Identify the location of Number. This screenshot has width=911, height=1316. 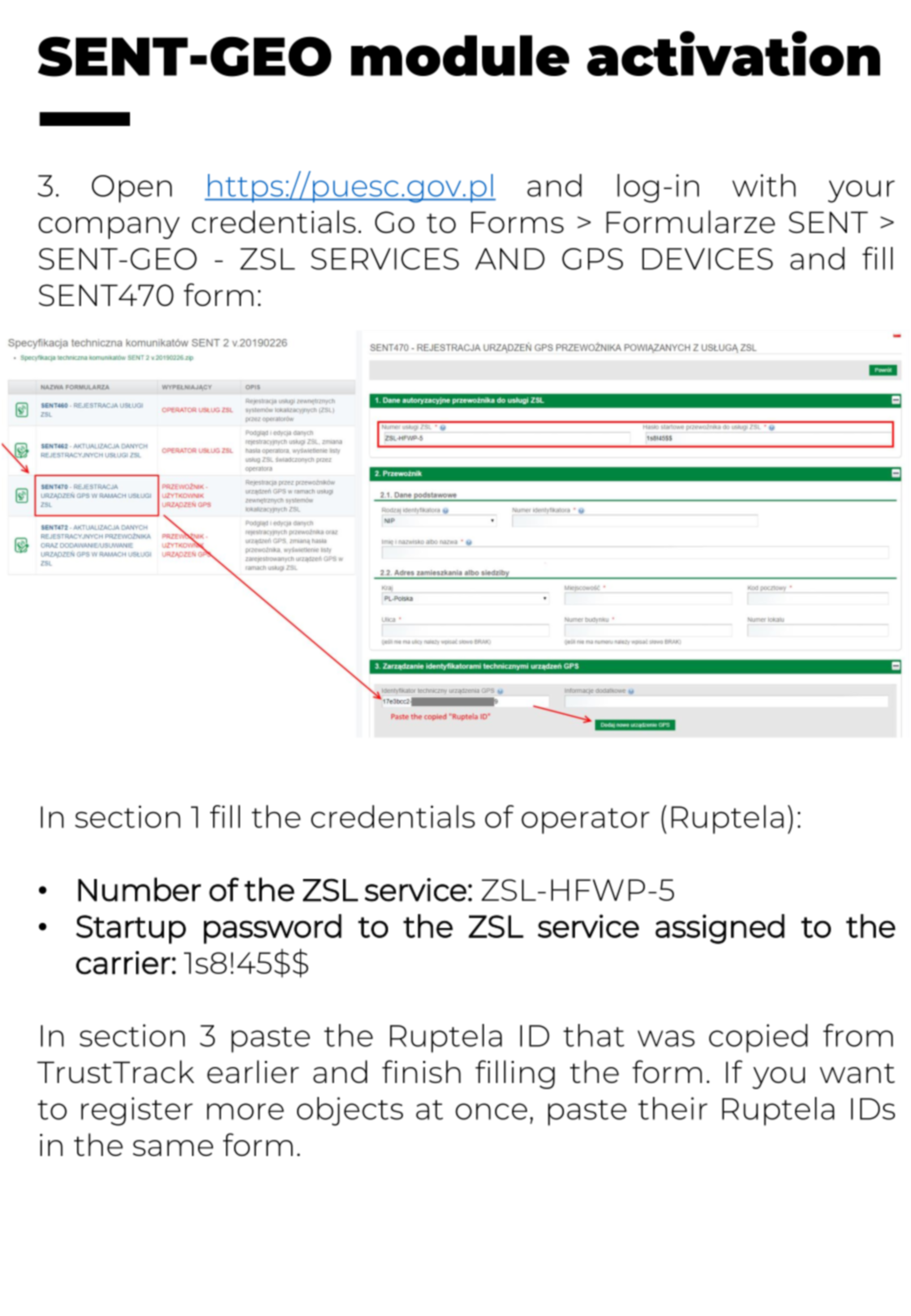
(139, 889).
